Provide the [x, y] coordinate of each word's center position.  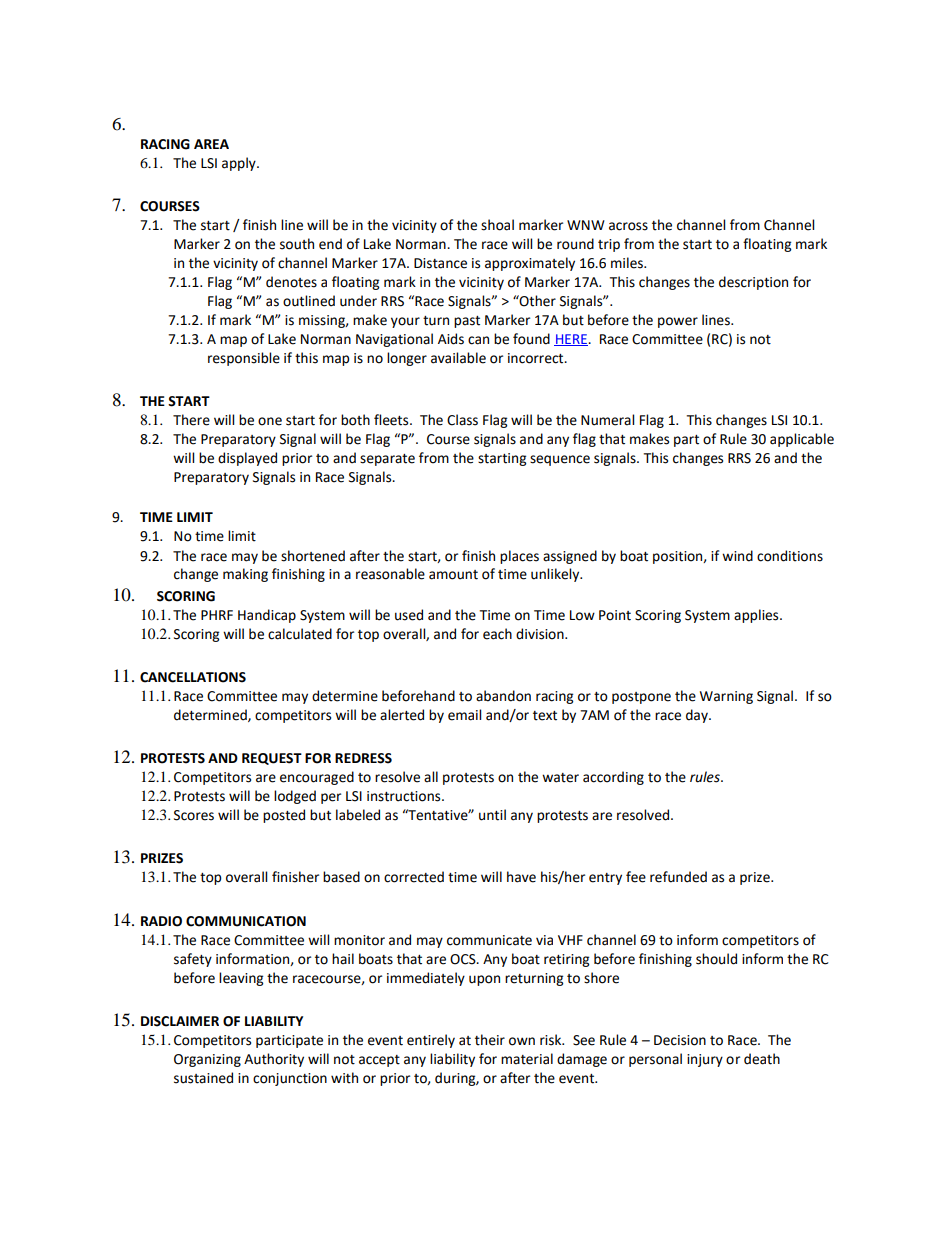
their [490, 1040]
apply [240, 164]
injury [705, 1060]
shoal [497, 225]
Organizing [207, 1060]
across [628, 226]
